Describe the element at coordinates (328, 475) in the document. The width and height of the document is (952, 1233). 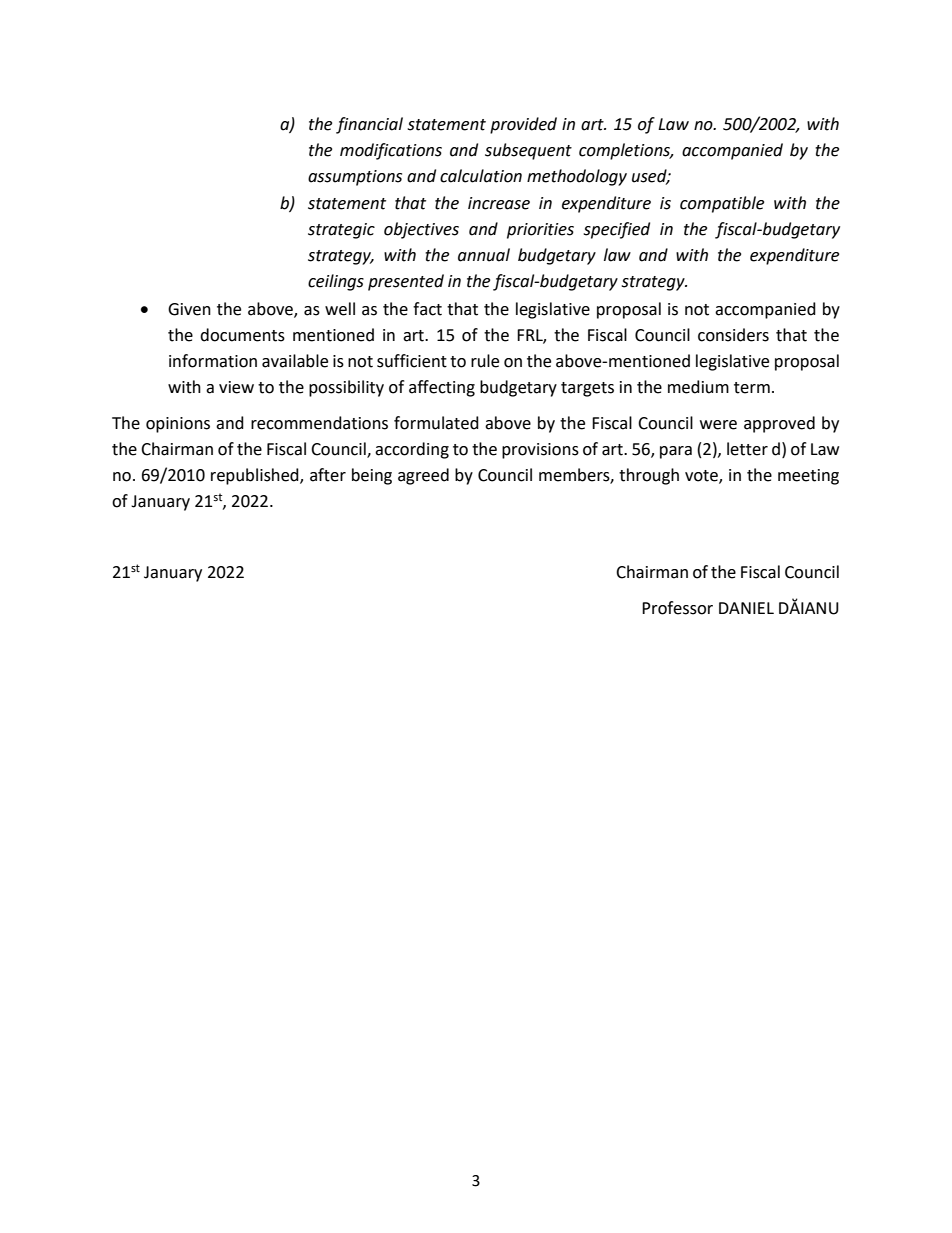
I see `after` at that location.
